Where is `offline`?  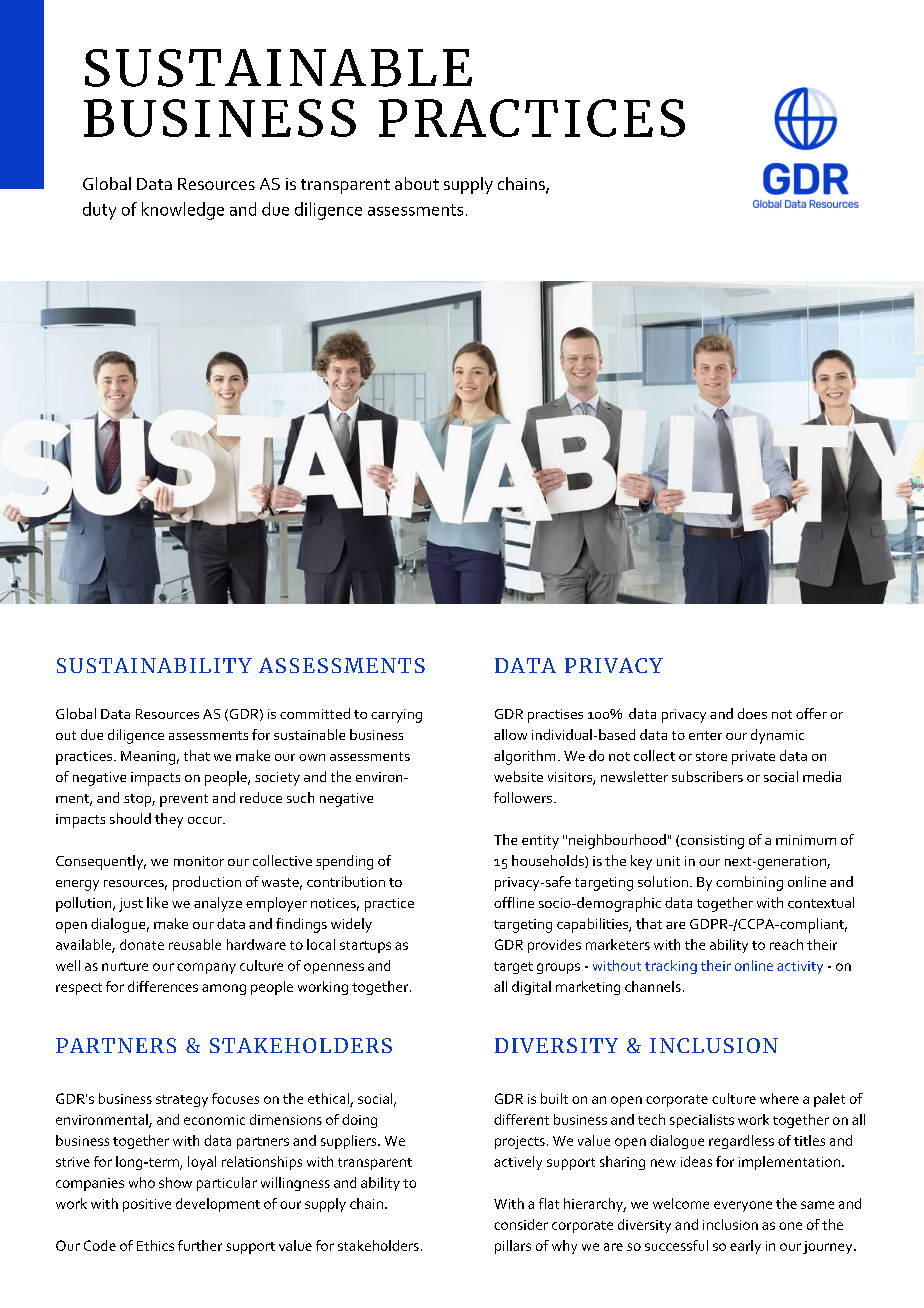 offline is located at coordinates (514, 902).
